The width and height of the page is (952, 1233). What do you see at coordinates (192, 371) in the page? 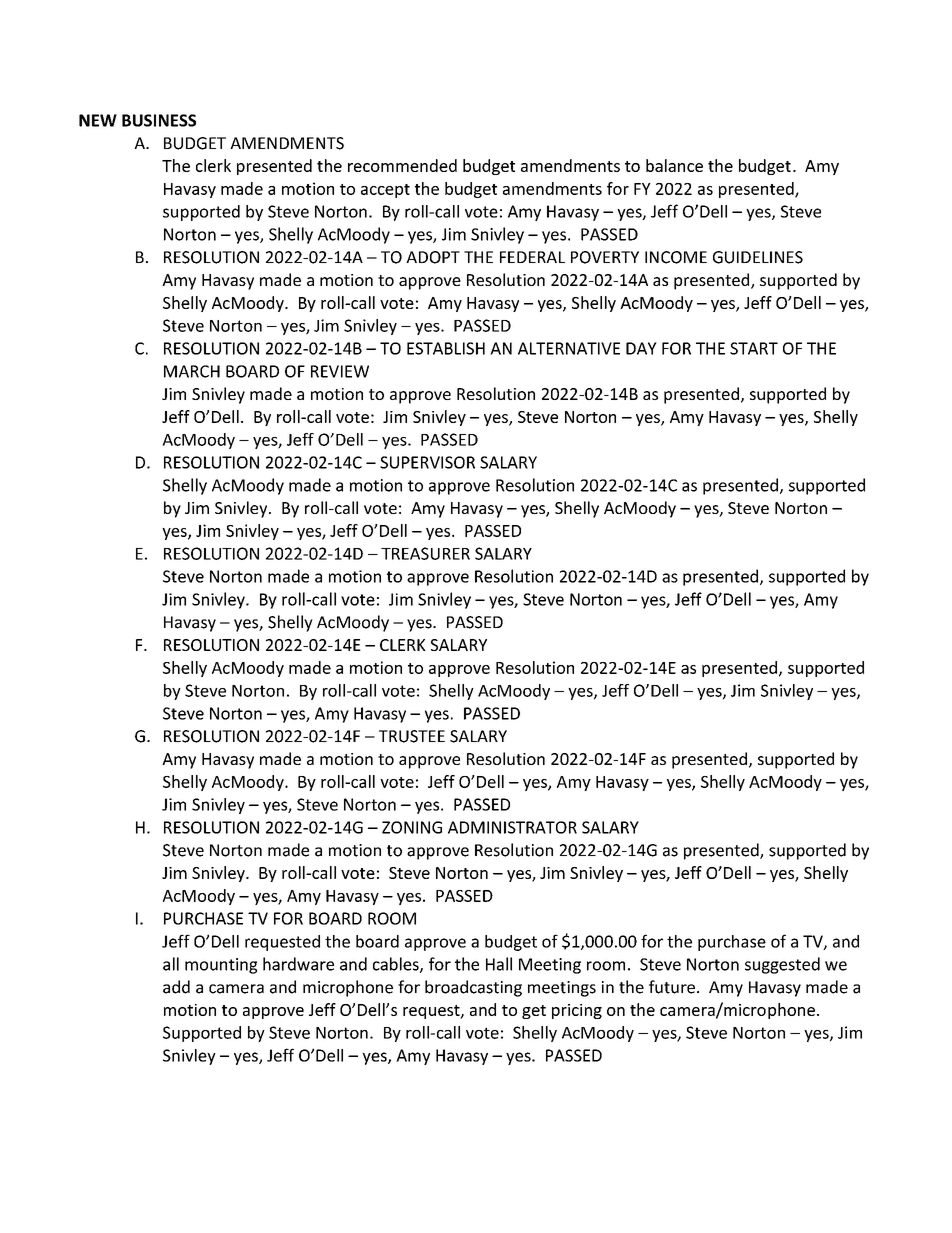
I see `MARCH` at bounding box center [192, 371].
